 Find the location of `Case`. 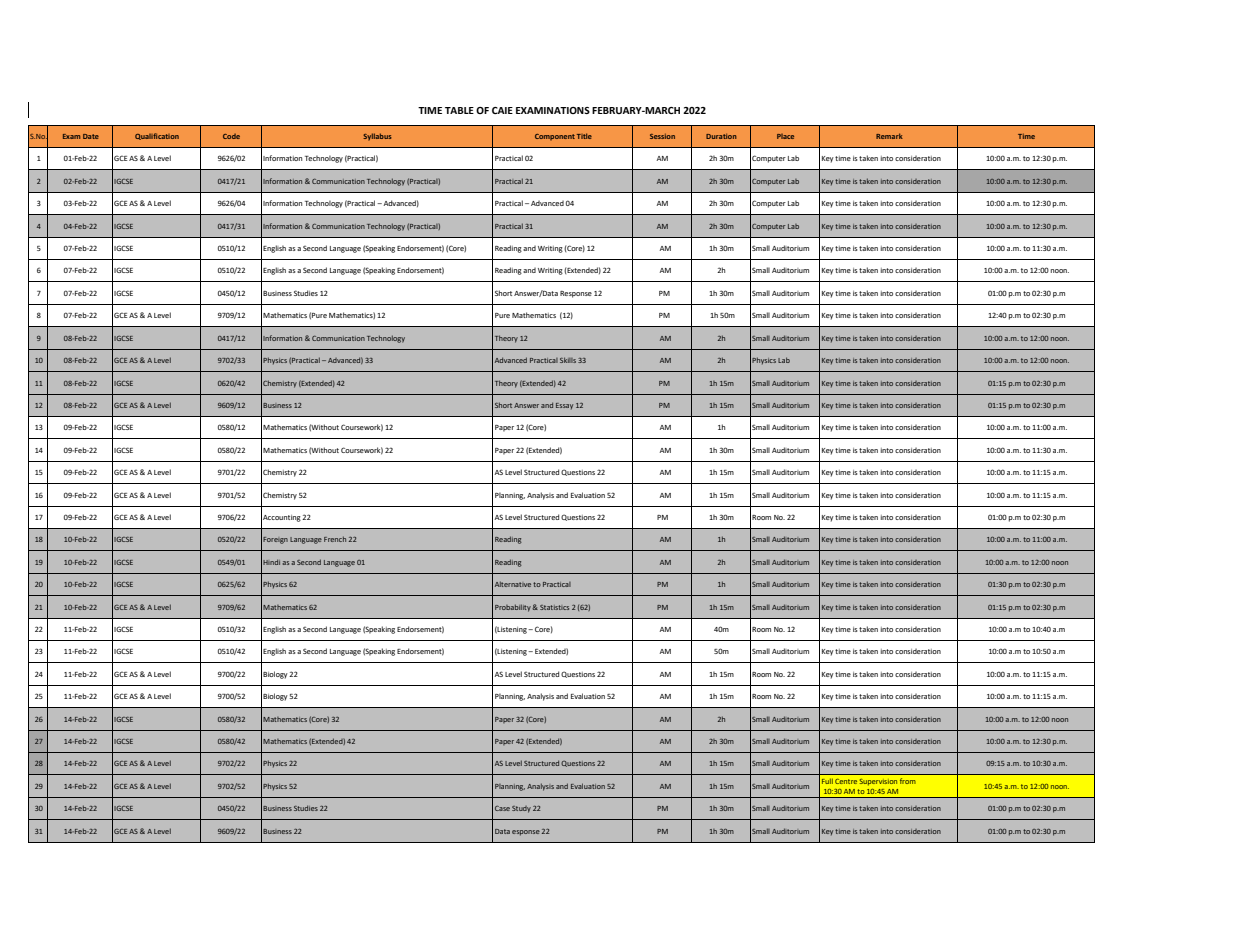

Case is located at coordinates (502, 808).
